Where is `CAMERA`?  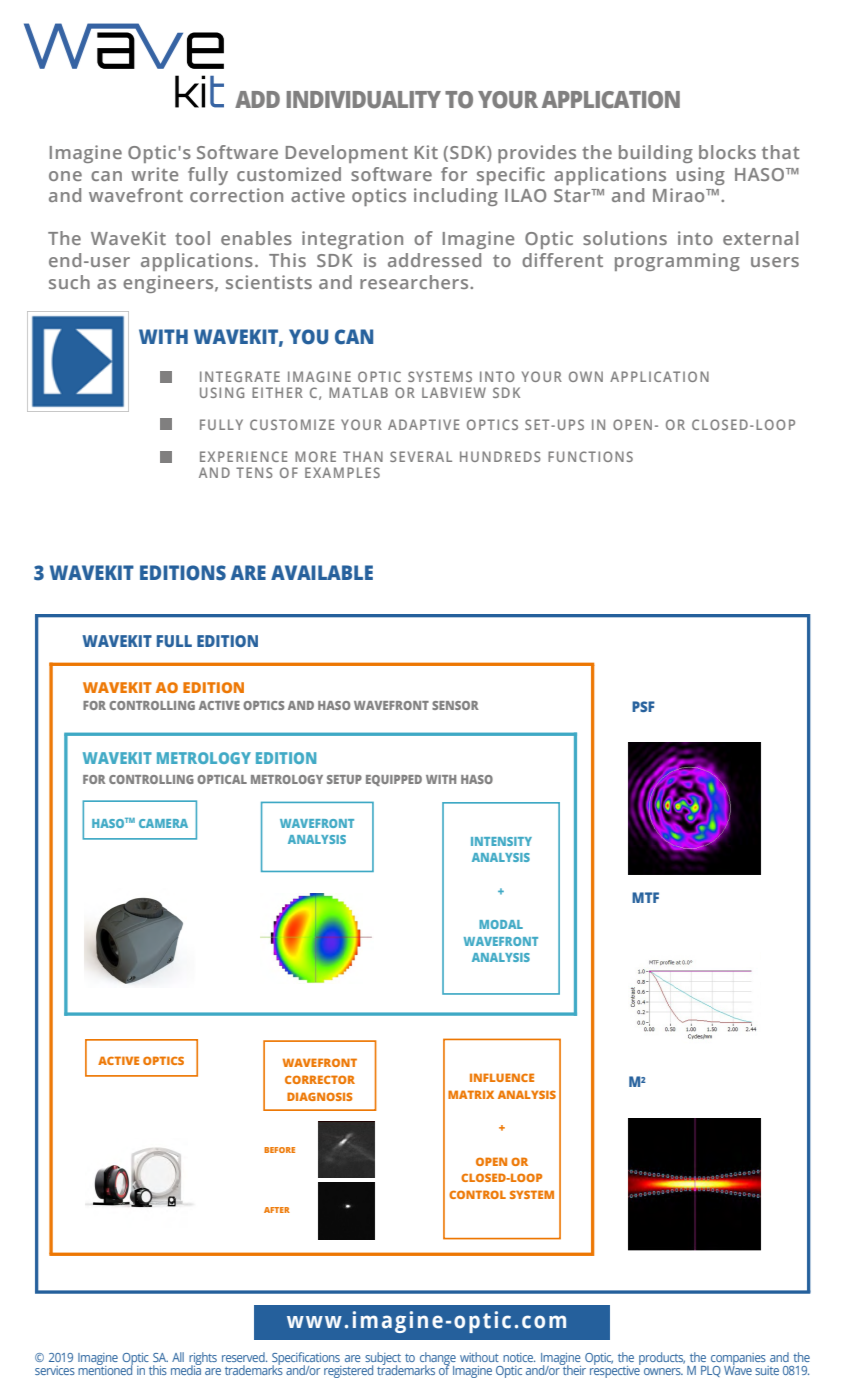 CAMERA is located at coordinates (163, 823).
